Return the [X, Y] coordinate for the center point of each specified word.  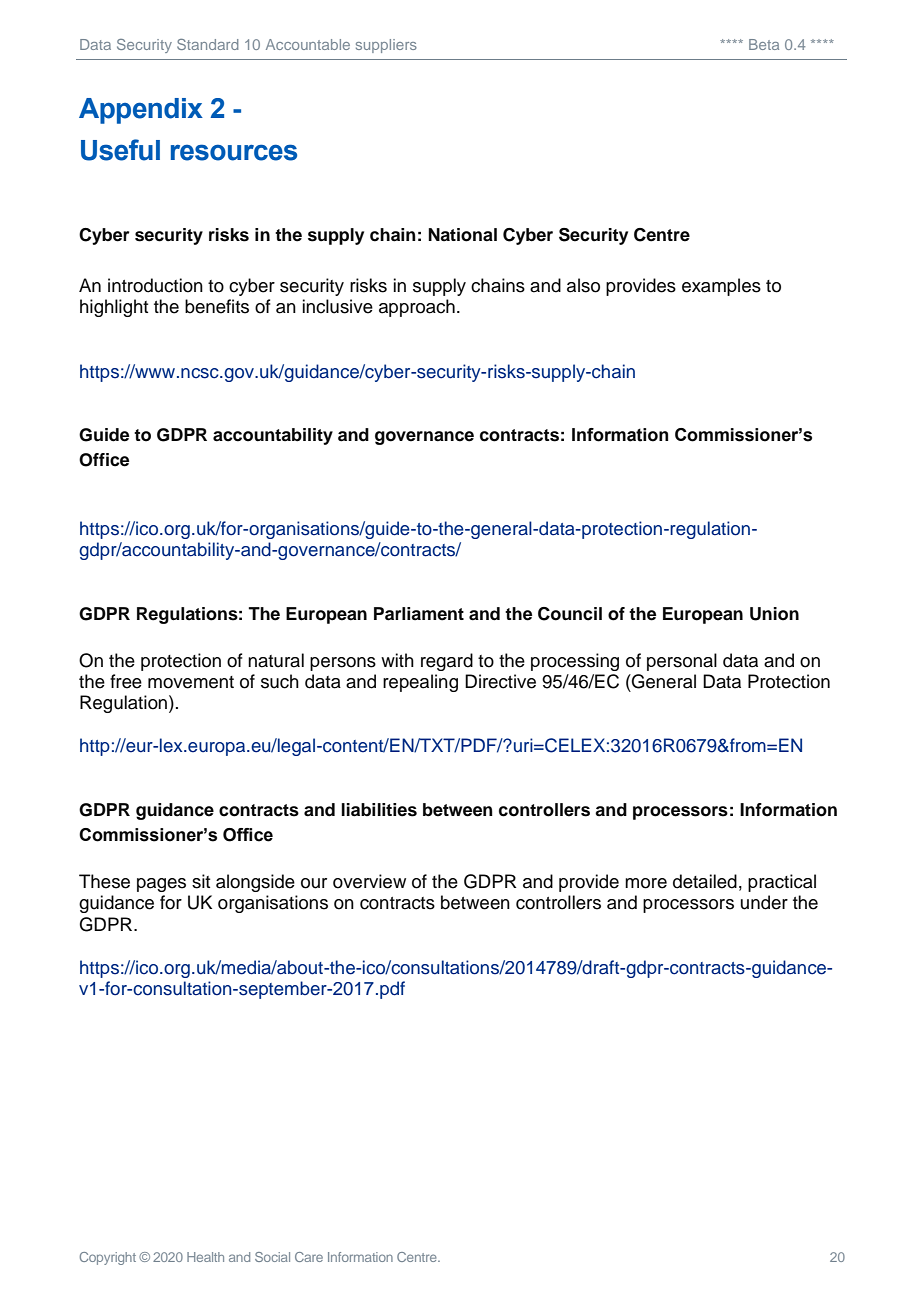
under [764, 902]
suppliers [386, 46]
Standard [207, 44]
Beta [764, 44]
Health [205, 1257]
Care [309, 1257]
